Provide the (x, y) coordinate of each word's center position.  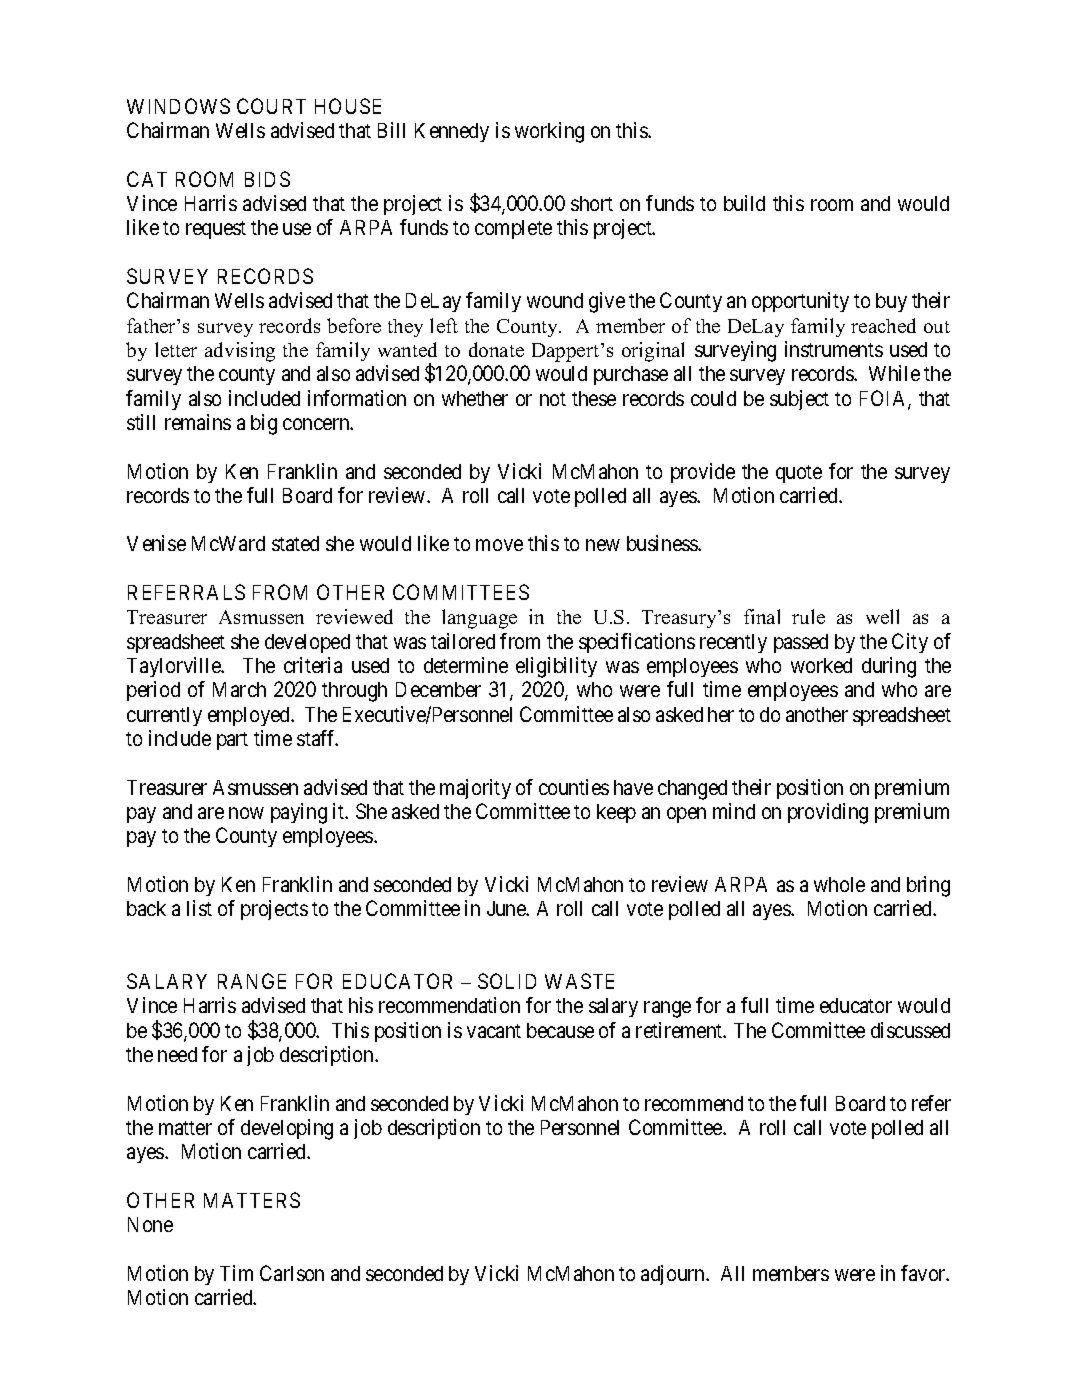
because (560, 1030)
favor (924, 1273)
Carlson (292, 1273)
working (549, 132)
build (744, 203)
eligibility (556, 667)
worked (821, 665)
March (239, 689)
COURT (271, 106)
